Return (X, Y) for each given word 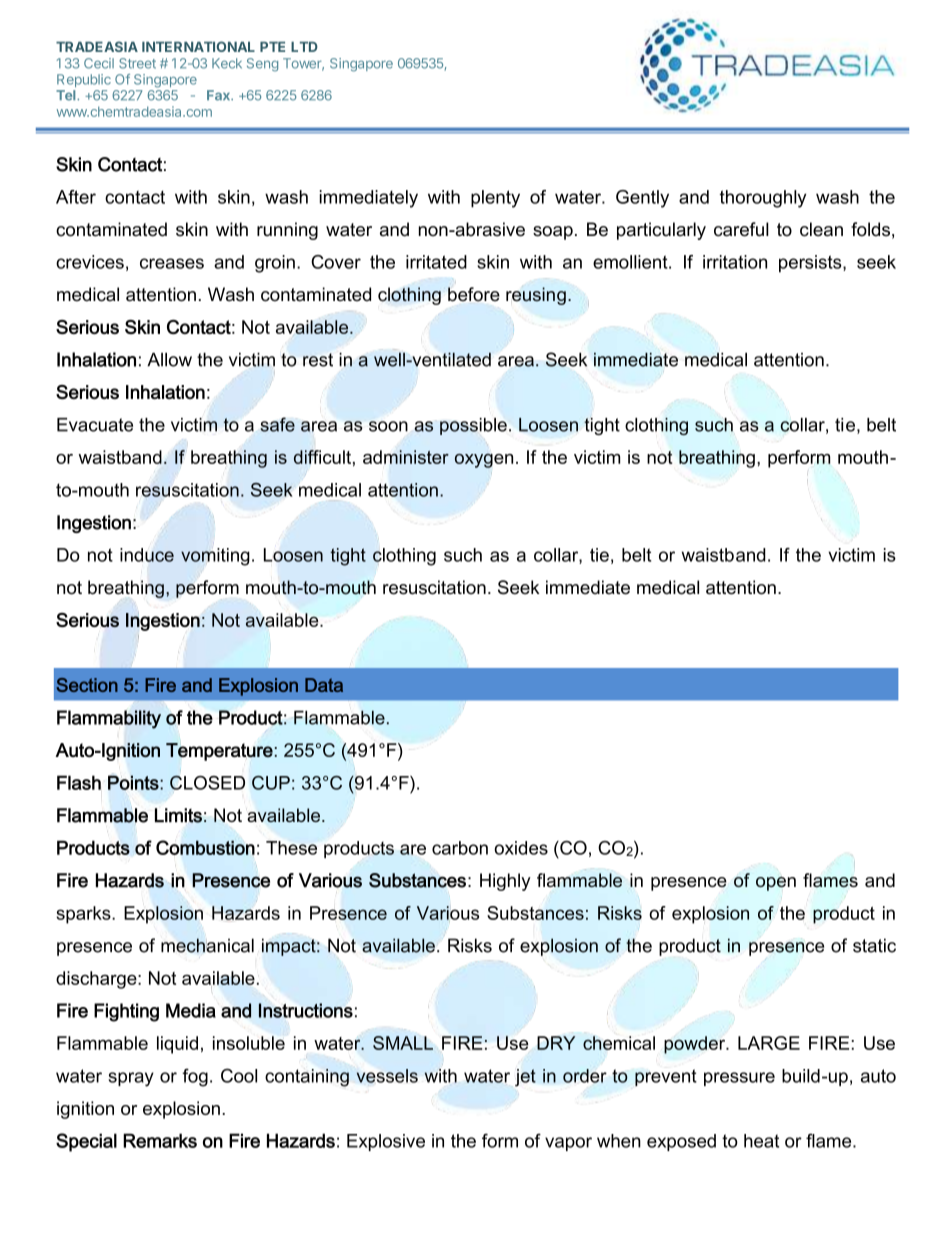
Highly (505, 882)
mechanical (207, 945)
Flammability (109, 719)
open (776, 884)
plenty (495, 199)
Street (137, 63)
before (474, 294)
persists (811, 264)
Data (324, 685)
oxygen (484, 461)
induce (147, 555)
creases (172, 263)
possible (473, 426)
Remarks (160, 1140)
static (874, 945)
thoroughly (763, 199)
